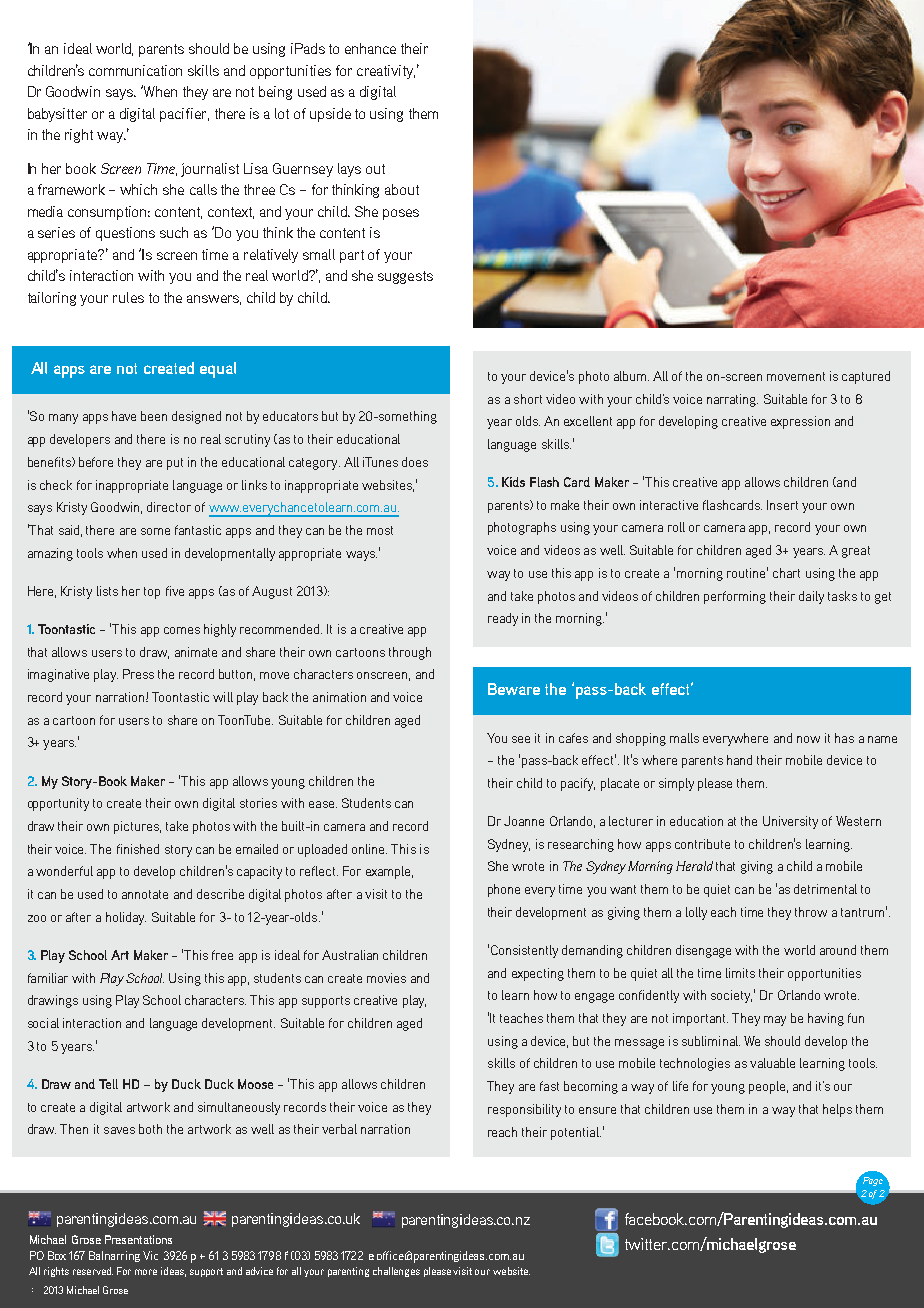  What do you see at coordinates (396, 1272) in the page?
I see `challenges` at bounding box center [396, 1272].
